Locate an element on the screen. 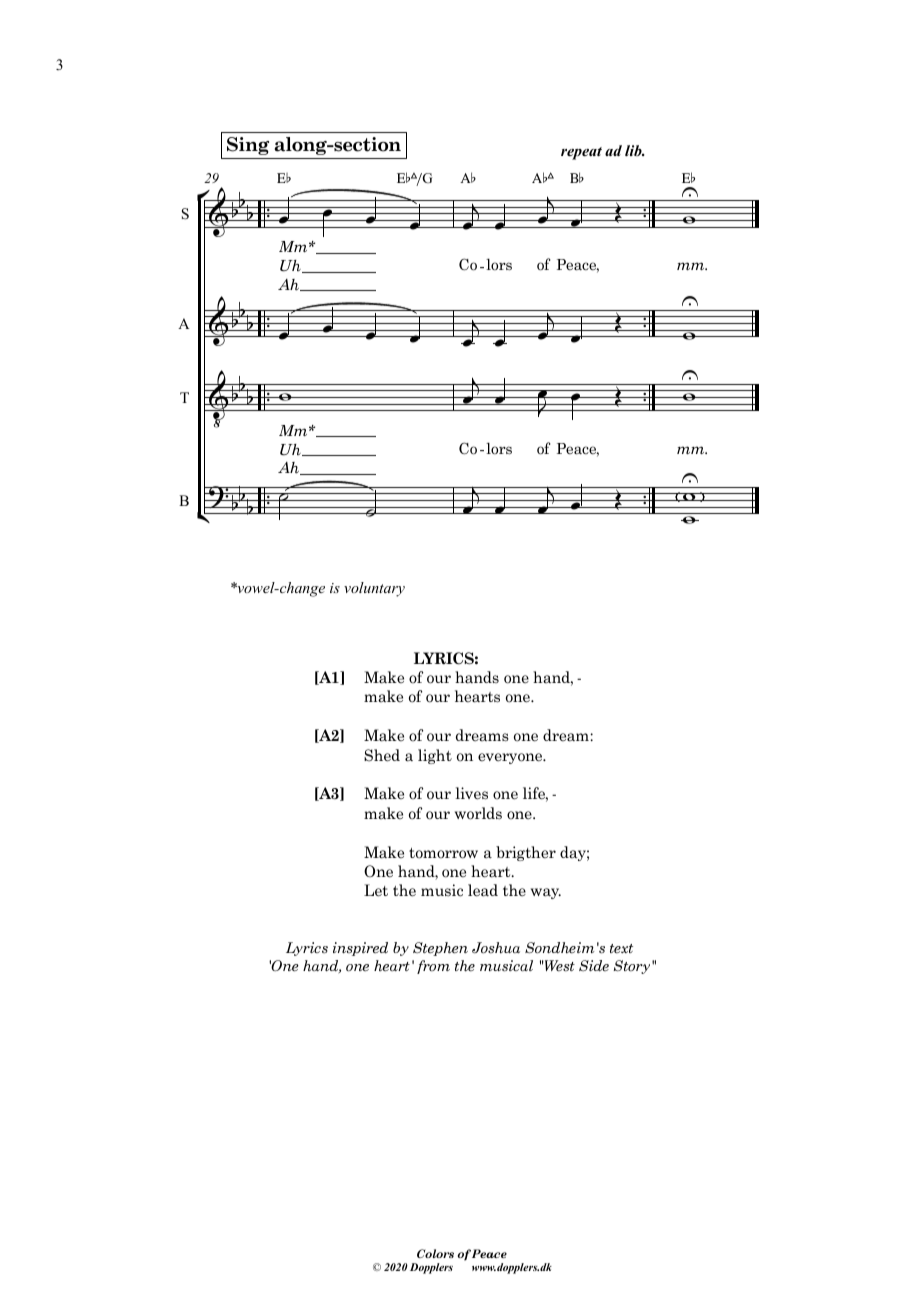 This screenshot has width=924, height=1308. Sing is located at coordinates (248, 146).
